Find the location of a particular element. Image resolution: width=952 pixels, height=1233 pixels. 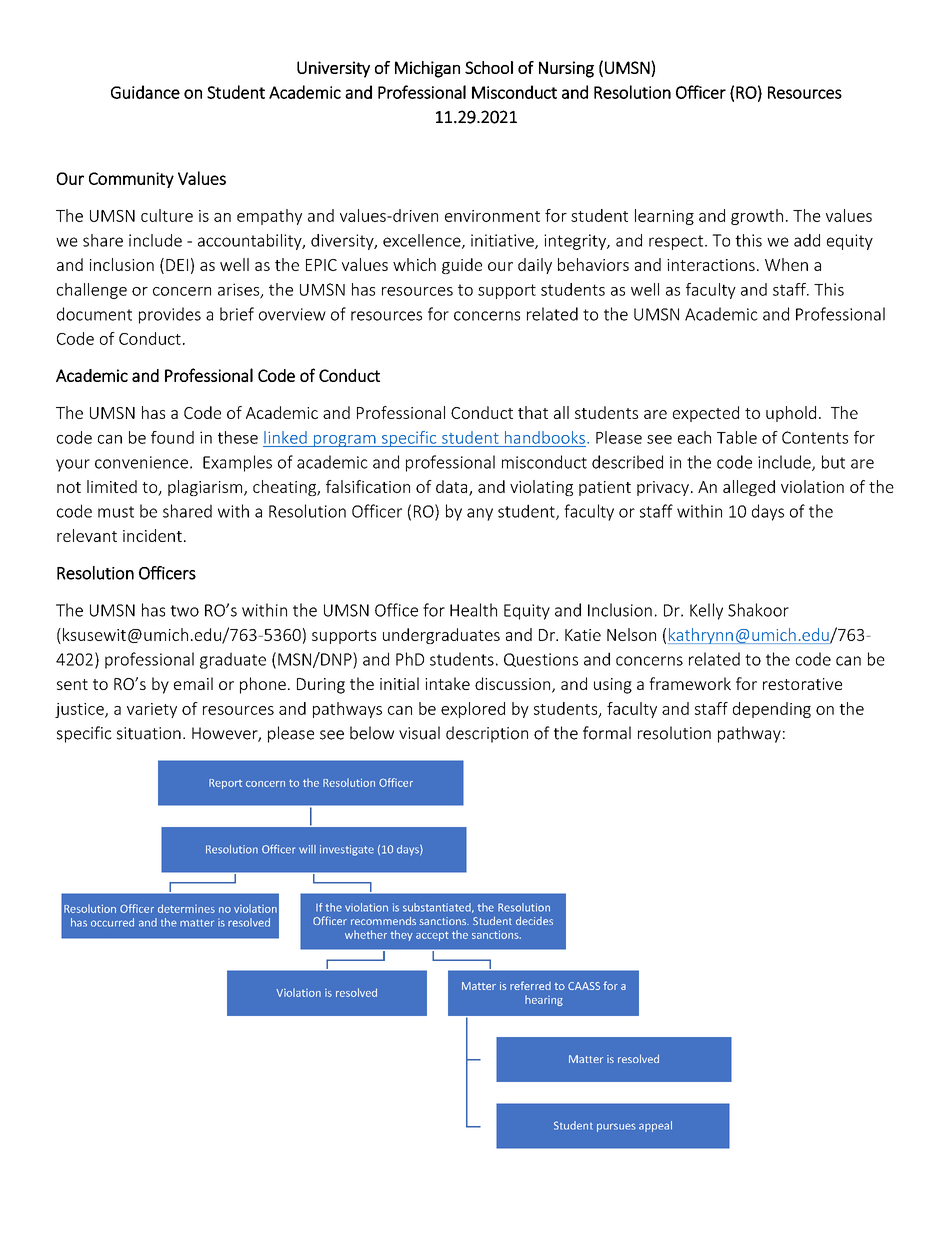

depending is located at coordinates (772, 710).
